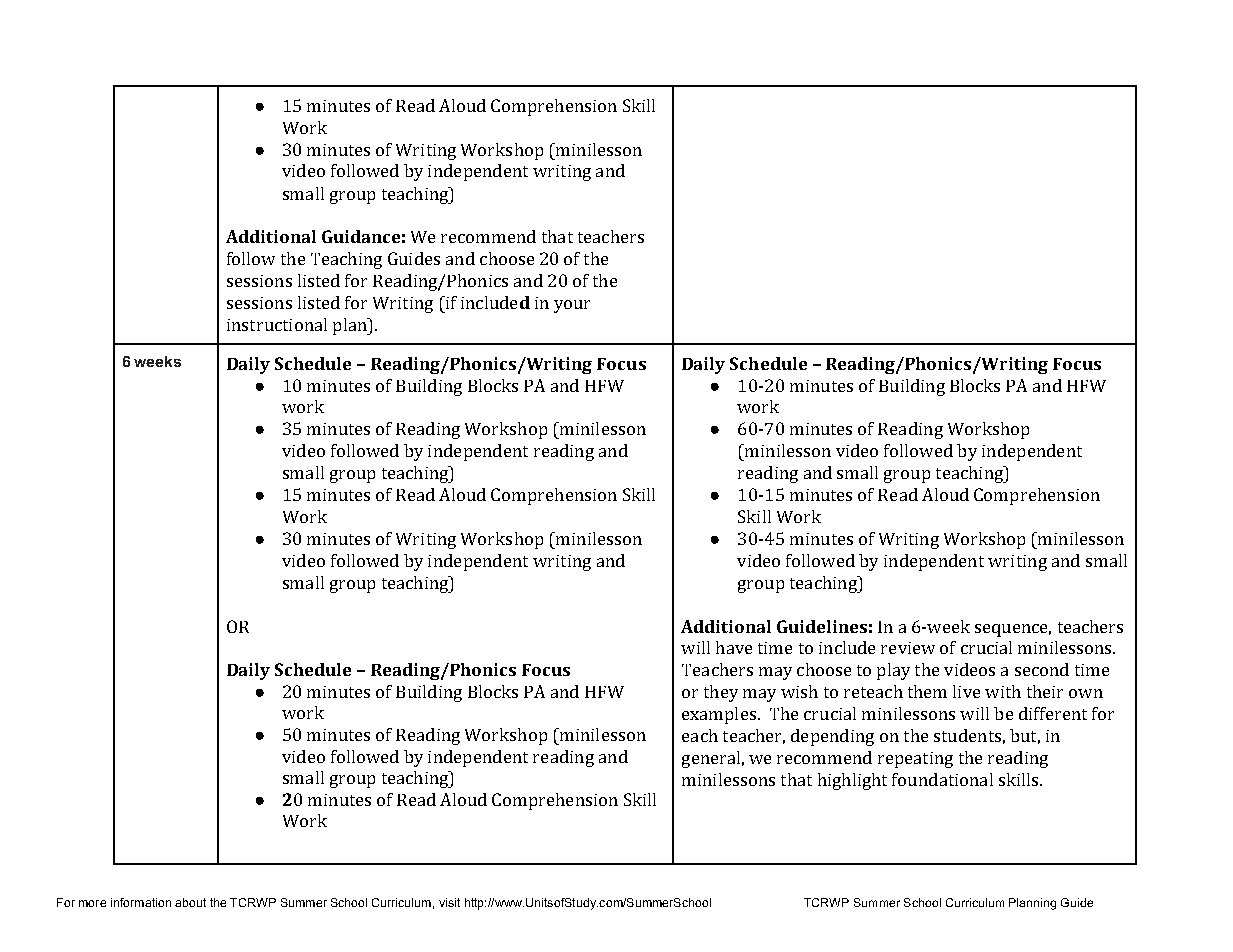 This page has height=952, width=1233. What do you see at coordinates (1042, 669) in the page?
I see `second` at bounding box center [1042, 669].
